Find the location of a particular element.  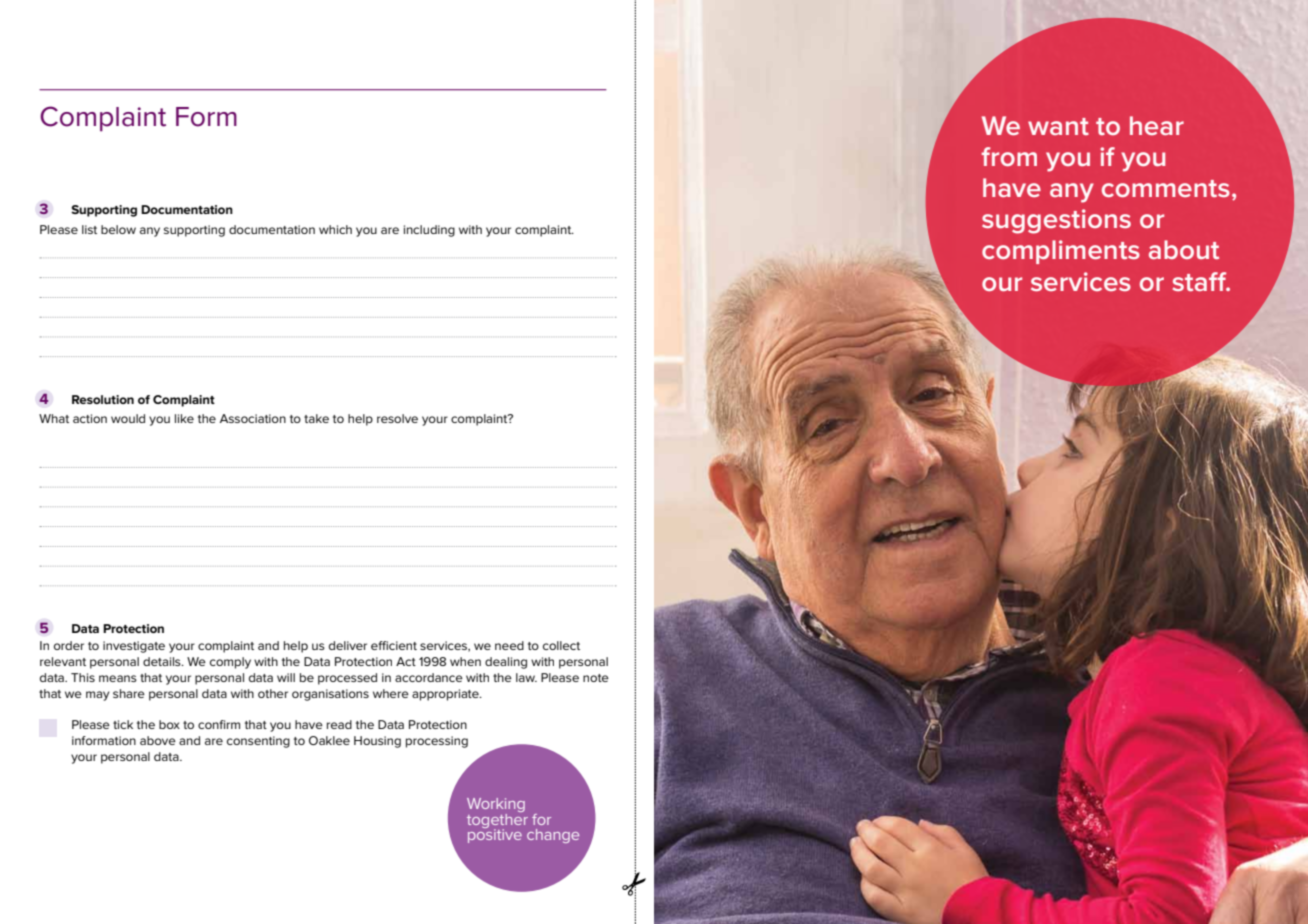

resolve is located at coordinates (397, 418).
